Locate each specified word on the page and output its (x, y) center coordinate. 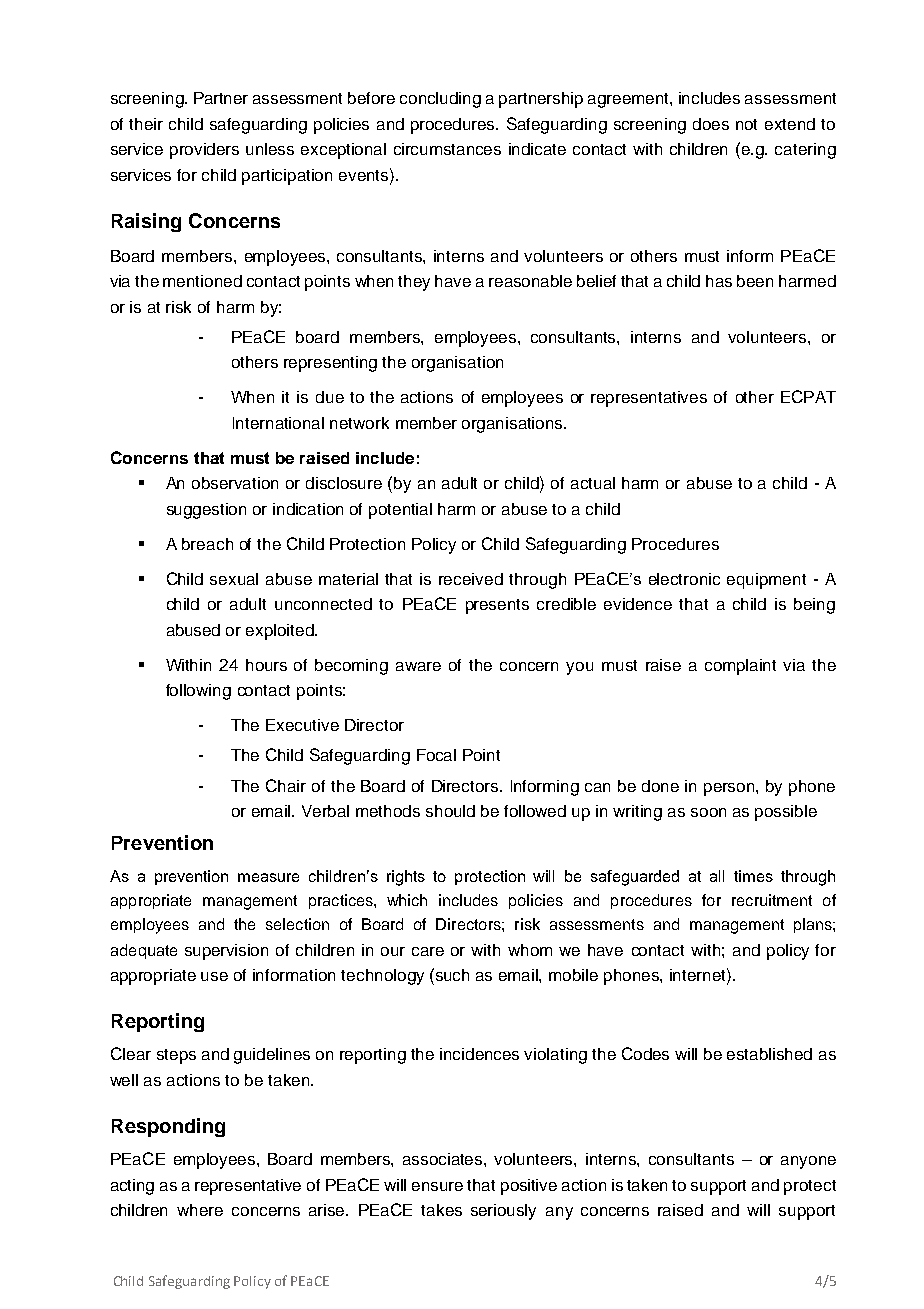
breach (207, 544)
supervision (226, 952)
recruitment (772, 900)
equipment (766, 581)
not (746, 124)
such (451, 974)
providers (204, 151)
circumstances (447, 149)
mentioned (202, 281)
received (471, 579)
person (730, 789)
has (719, 281)
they (414, 283)
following (198, 692)
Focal (436, 755)
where (200, 1210)
